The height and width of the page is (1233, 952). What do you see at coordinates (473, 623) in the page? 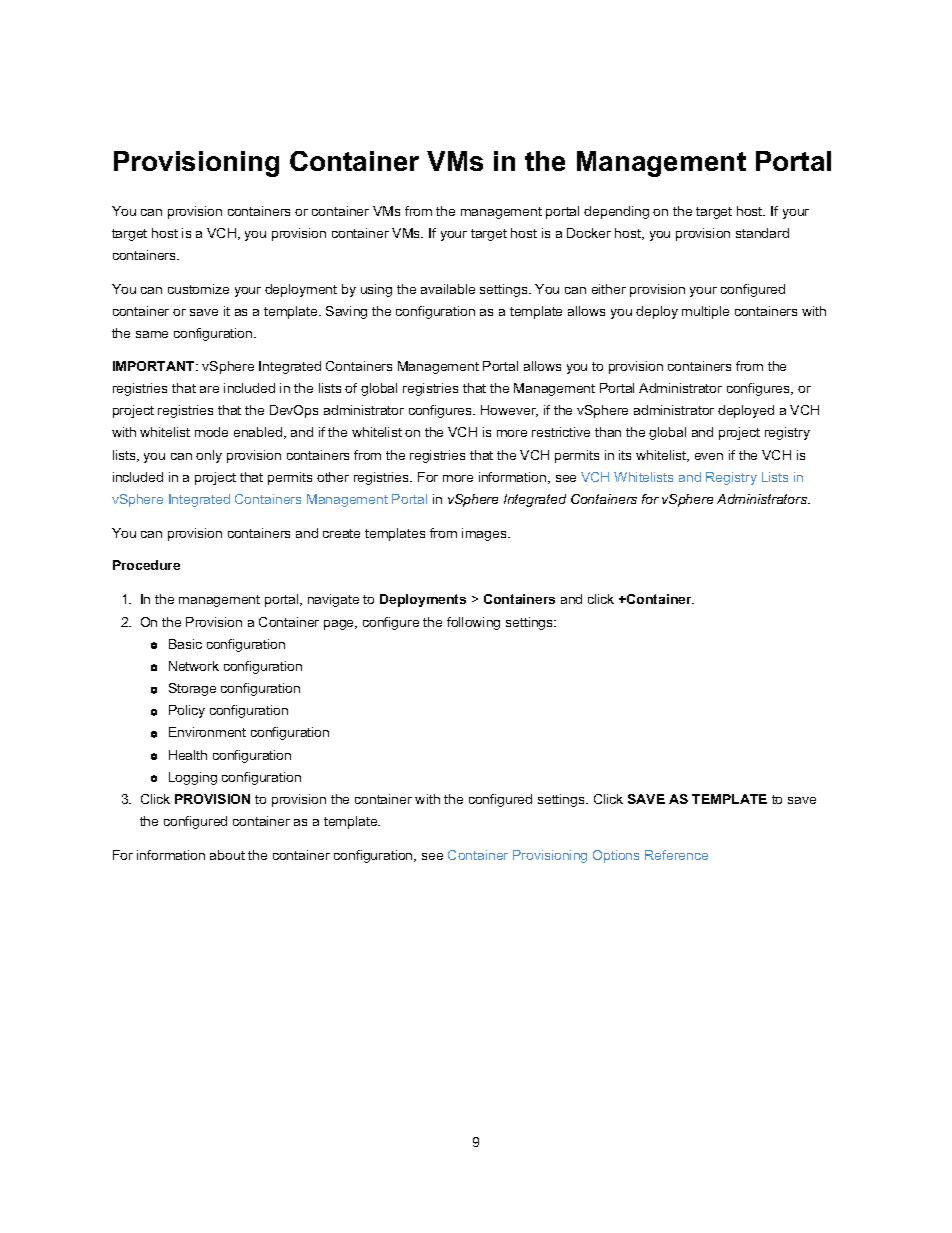
I see `following` at bounding box center [473, 623].
